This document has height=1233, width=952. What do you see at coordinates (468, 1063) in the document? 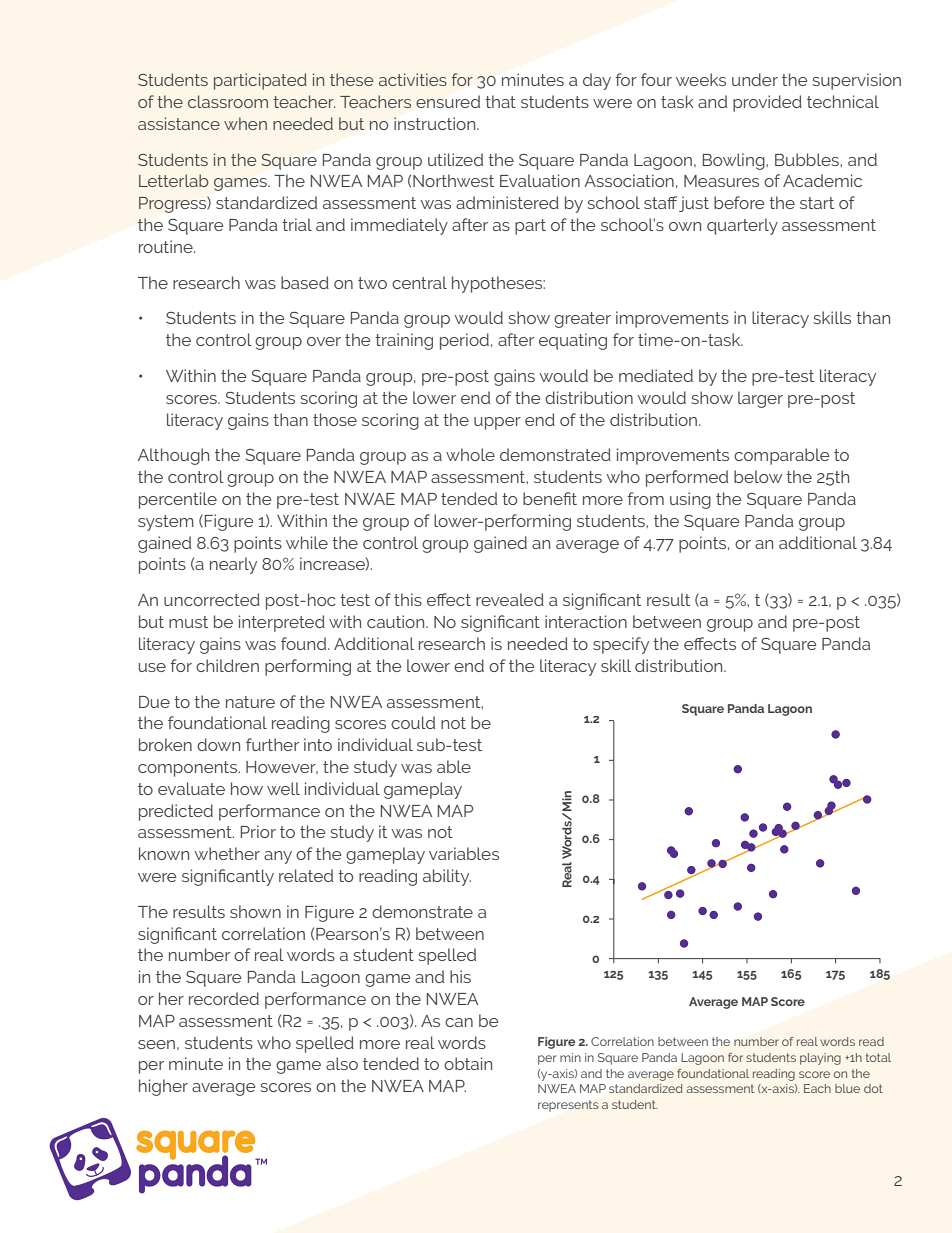
I see `obtain` at bounding box center [468, 1063].
